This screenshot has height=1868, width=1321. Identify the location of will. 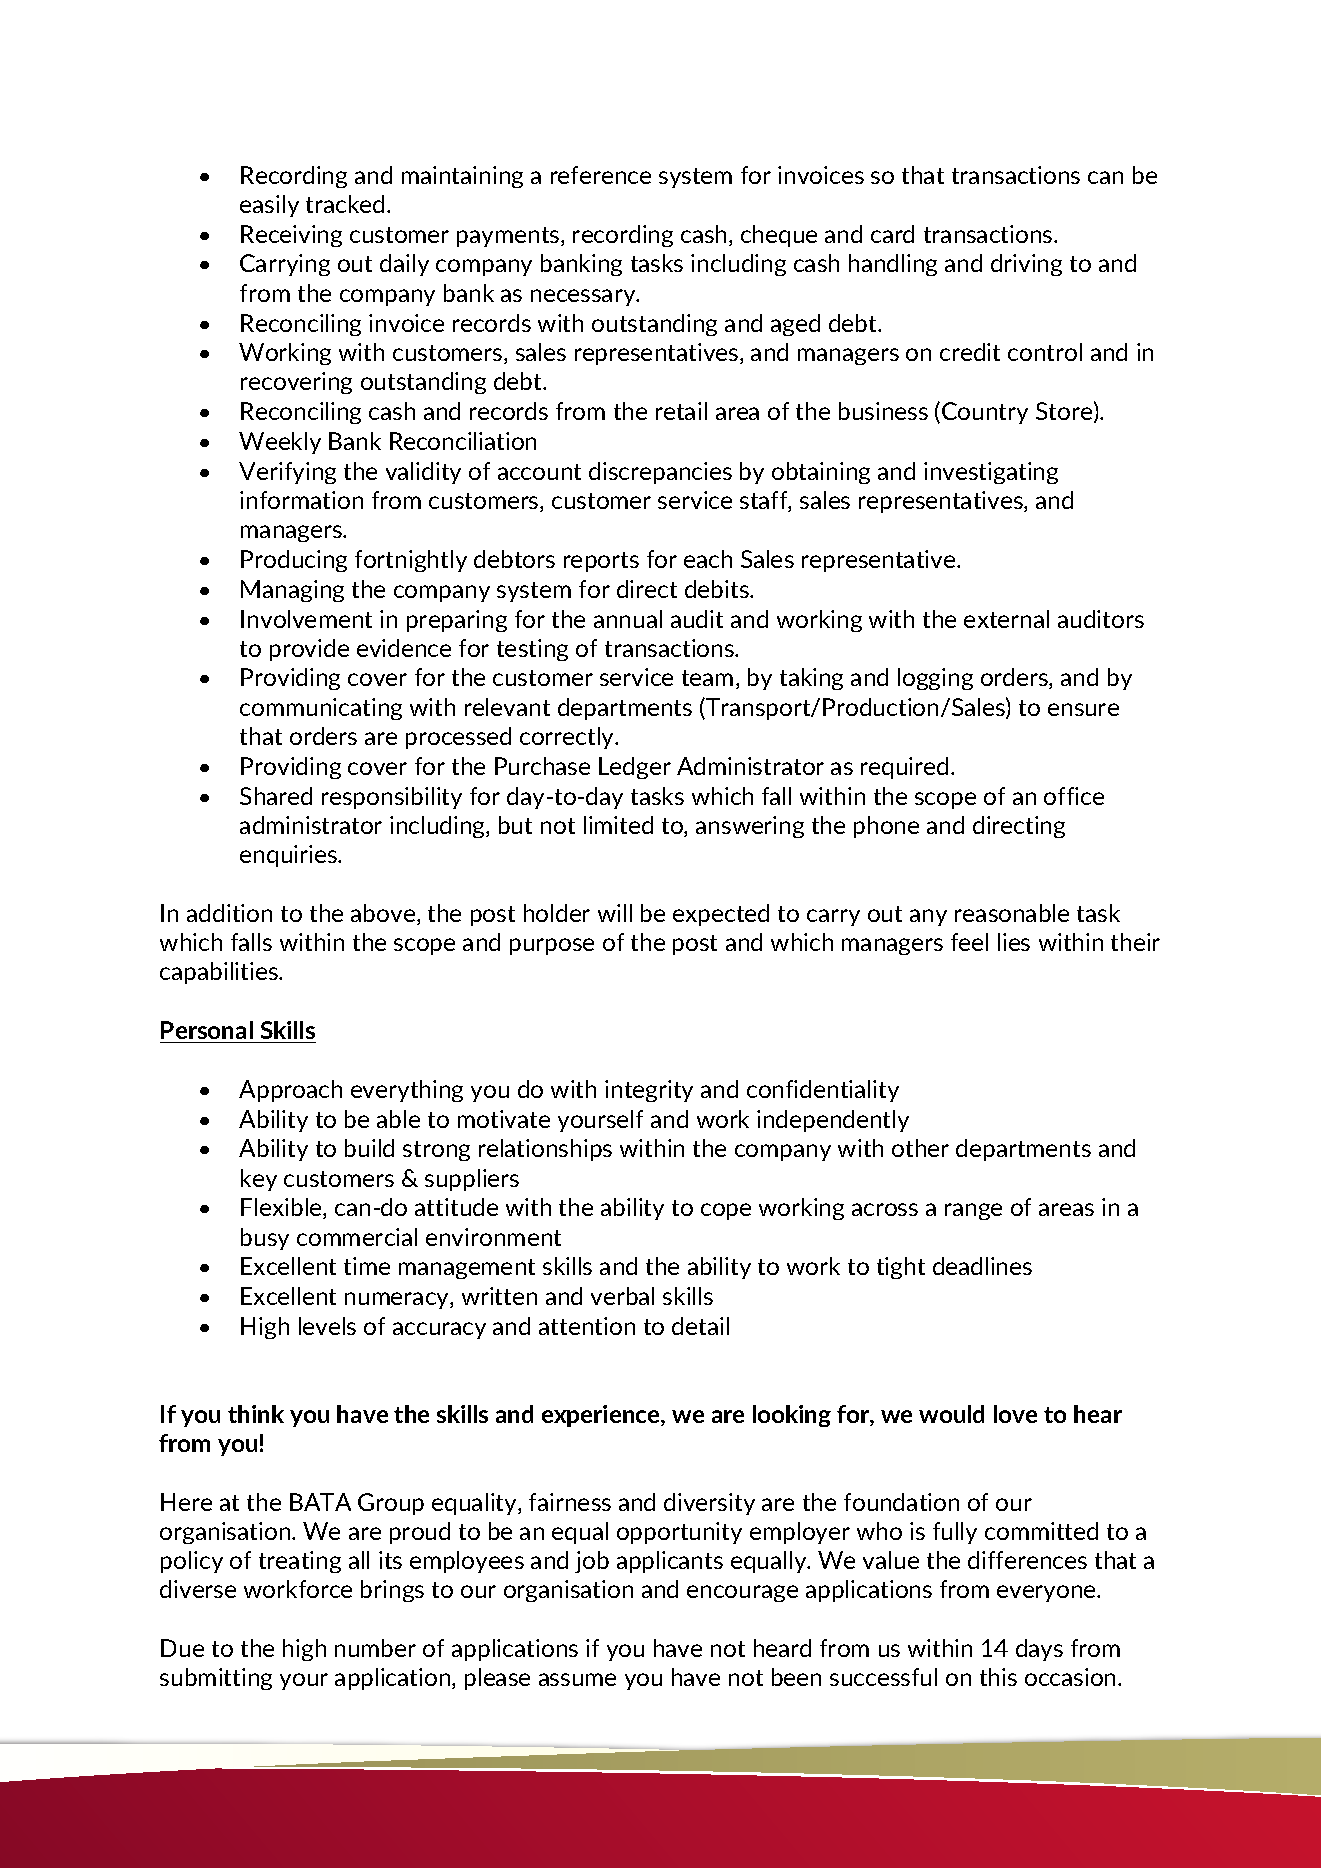
(615, 913).
